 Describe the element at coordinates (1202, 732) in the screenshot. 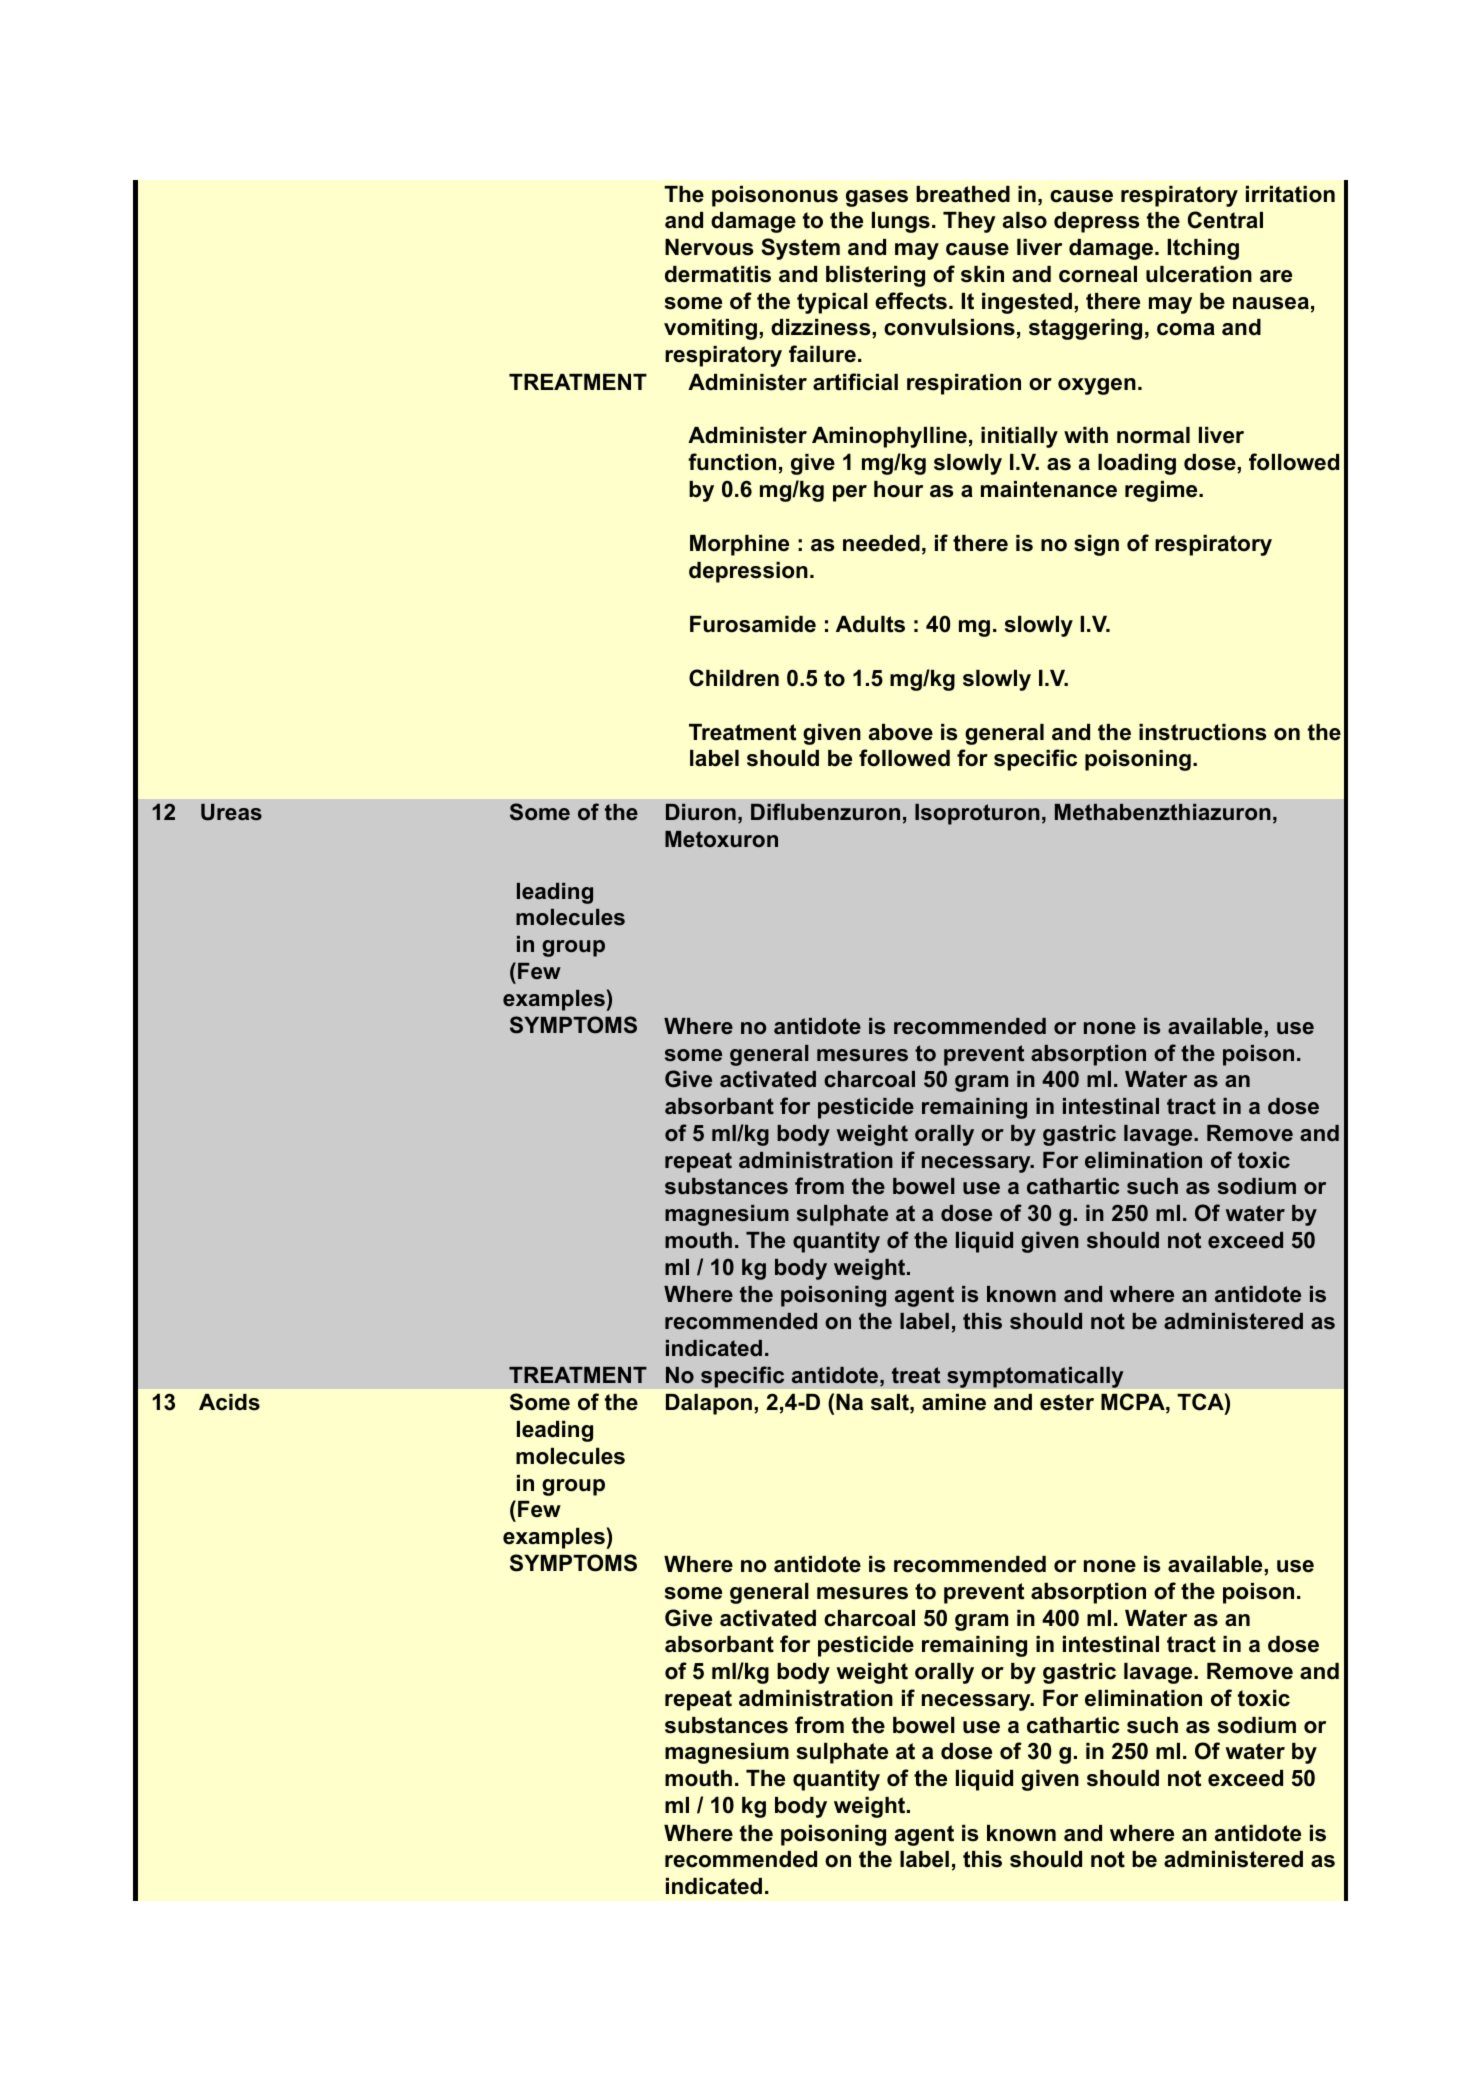

I see `instructions` at that location.
